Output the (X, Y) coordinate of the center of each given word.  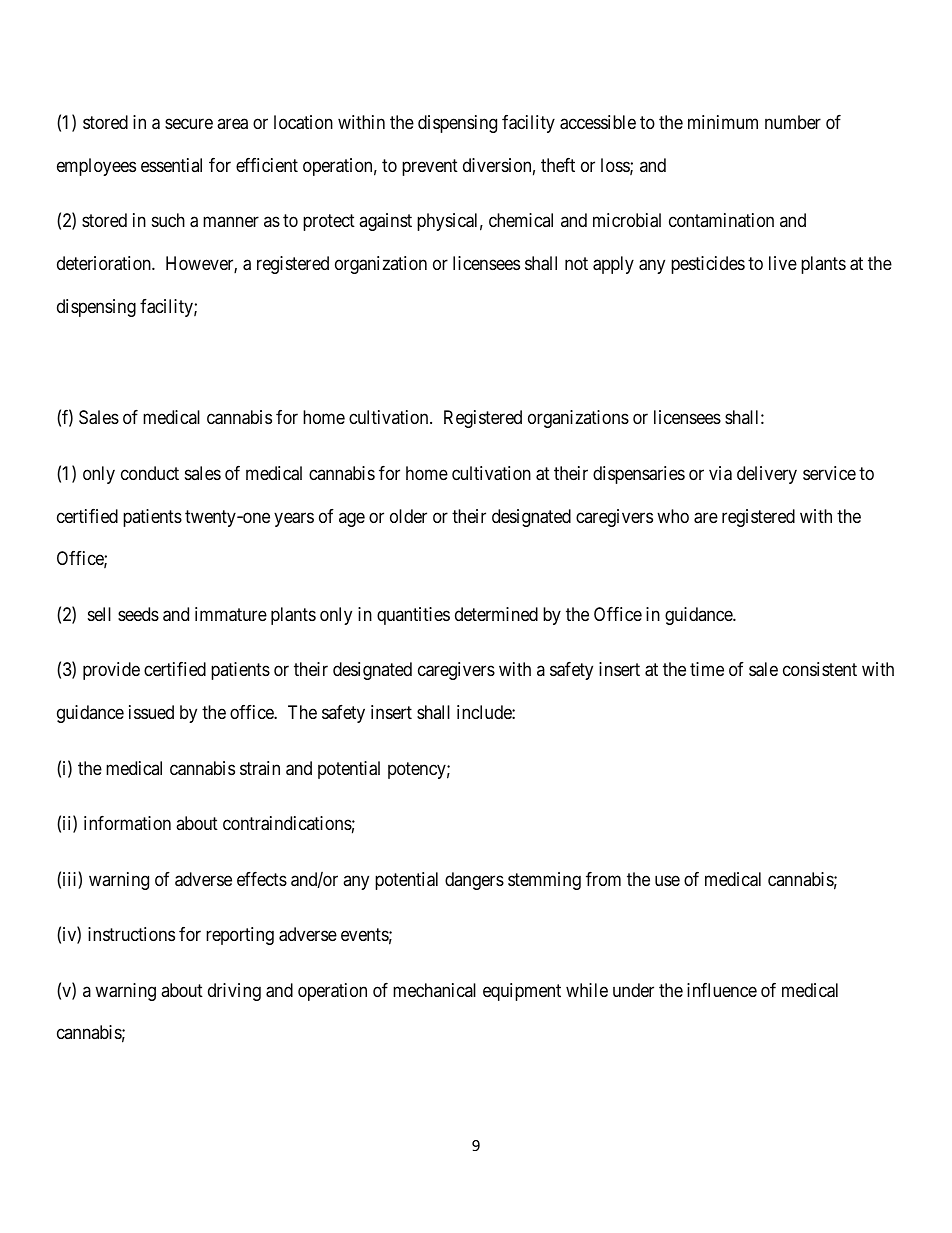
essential (171, 165)
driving (234, 992)
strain (260, 768)
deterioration (105, 263)
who (673, 516)
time (707, 669)
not (576, 264)
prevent (430, 167)
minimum (723, 122)
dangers (474, 881)
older (408, 516)
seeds (138, 614)
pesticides (708, 265)
